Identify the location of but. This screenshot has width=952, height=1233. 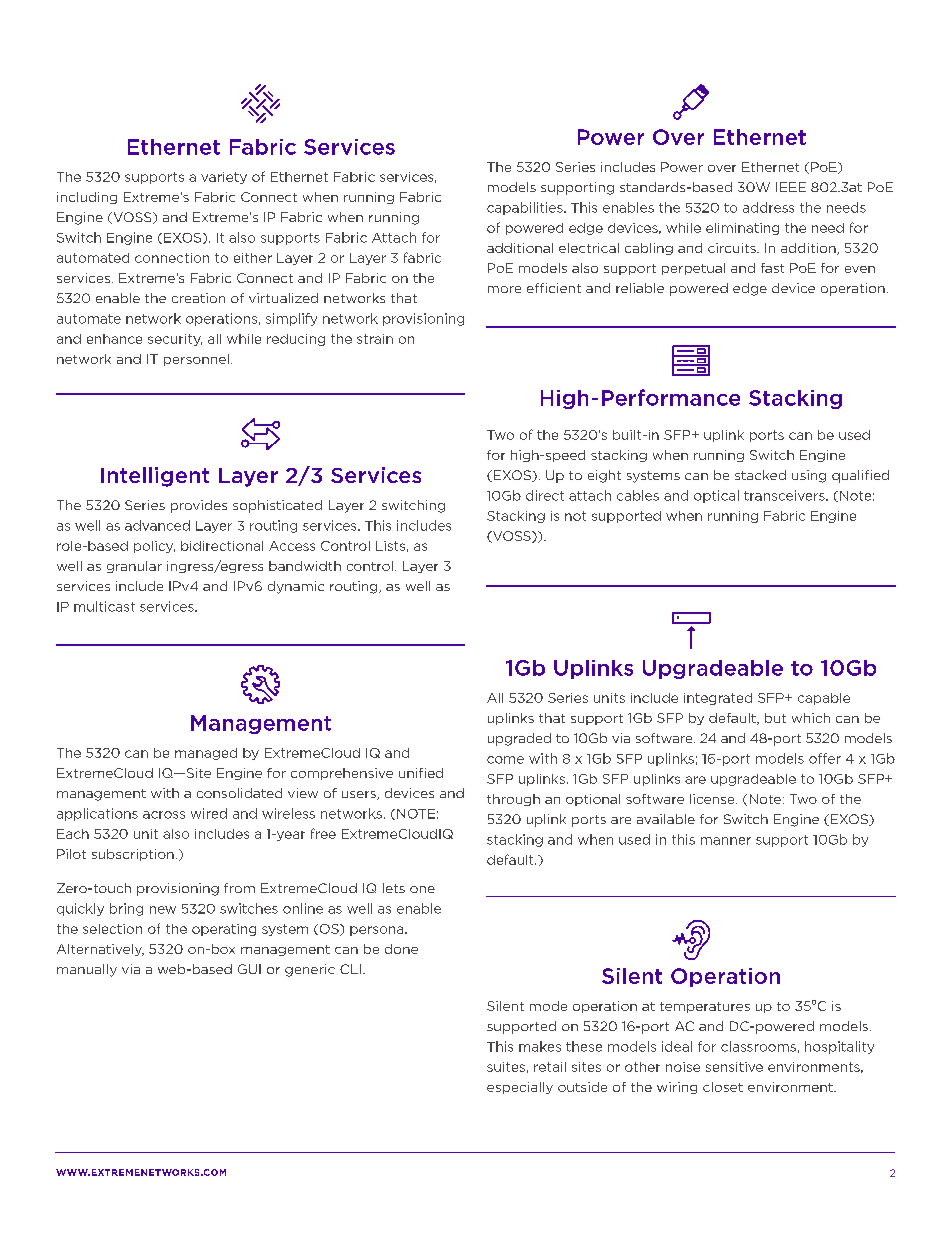
(775, 718).
